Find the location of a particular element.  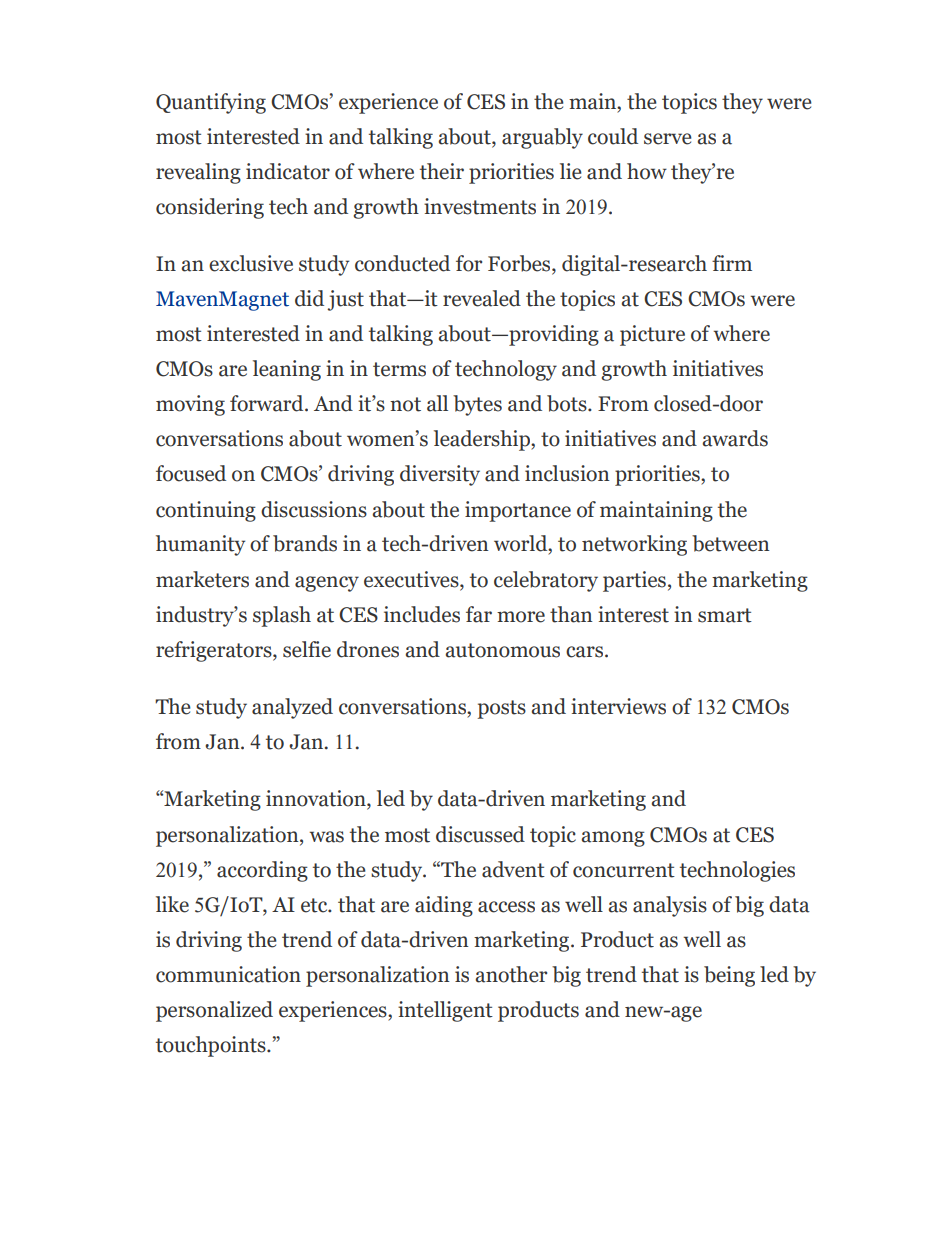

parties is located at coordinates (634, 581).
